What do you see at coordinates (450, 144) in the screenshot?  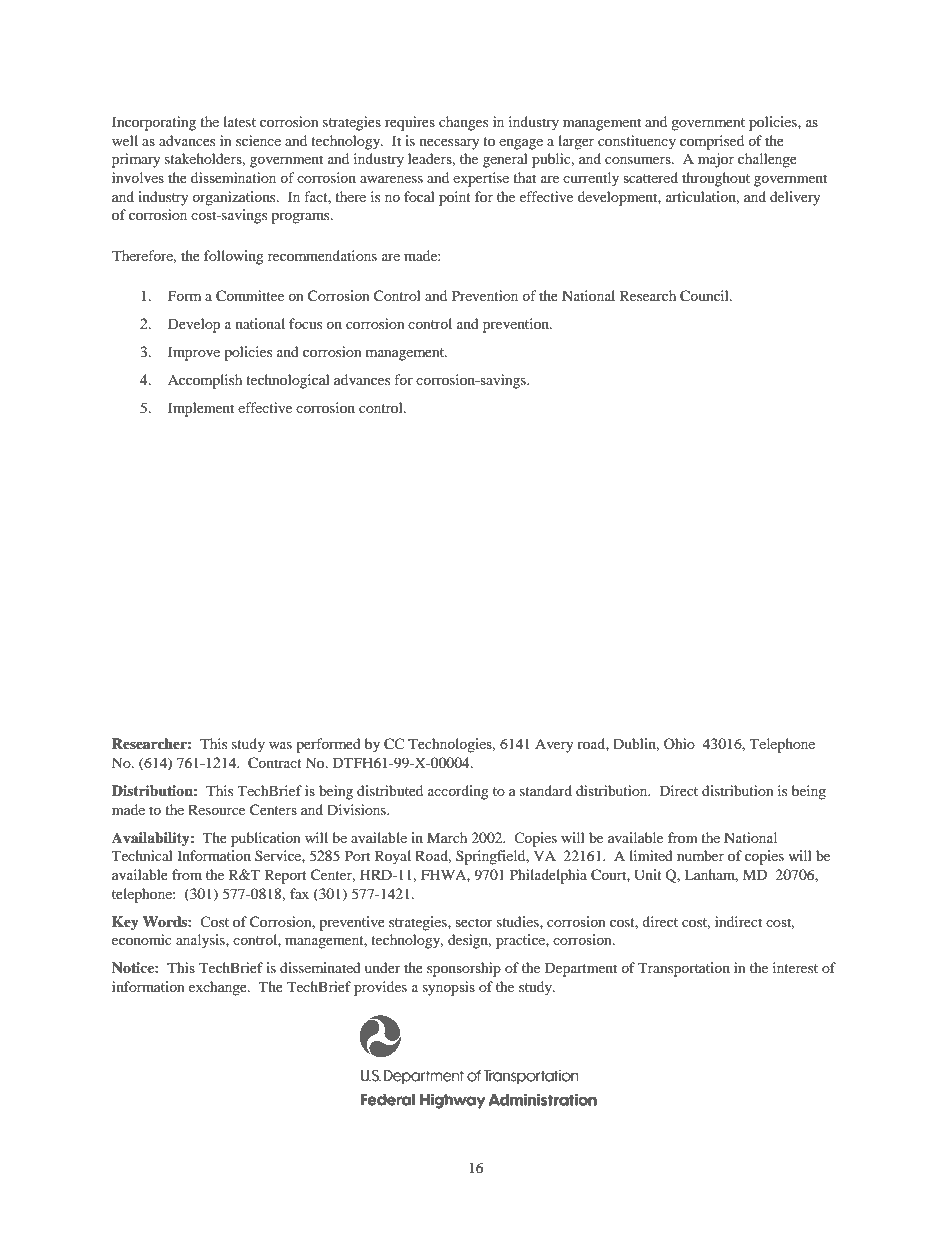 I see `necessary` at bounding box center [450, 144].
